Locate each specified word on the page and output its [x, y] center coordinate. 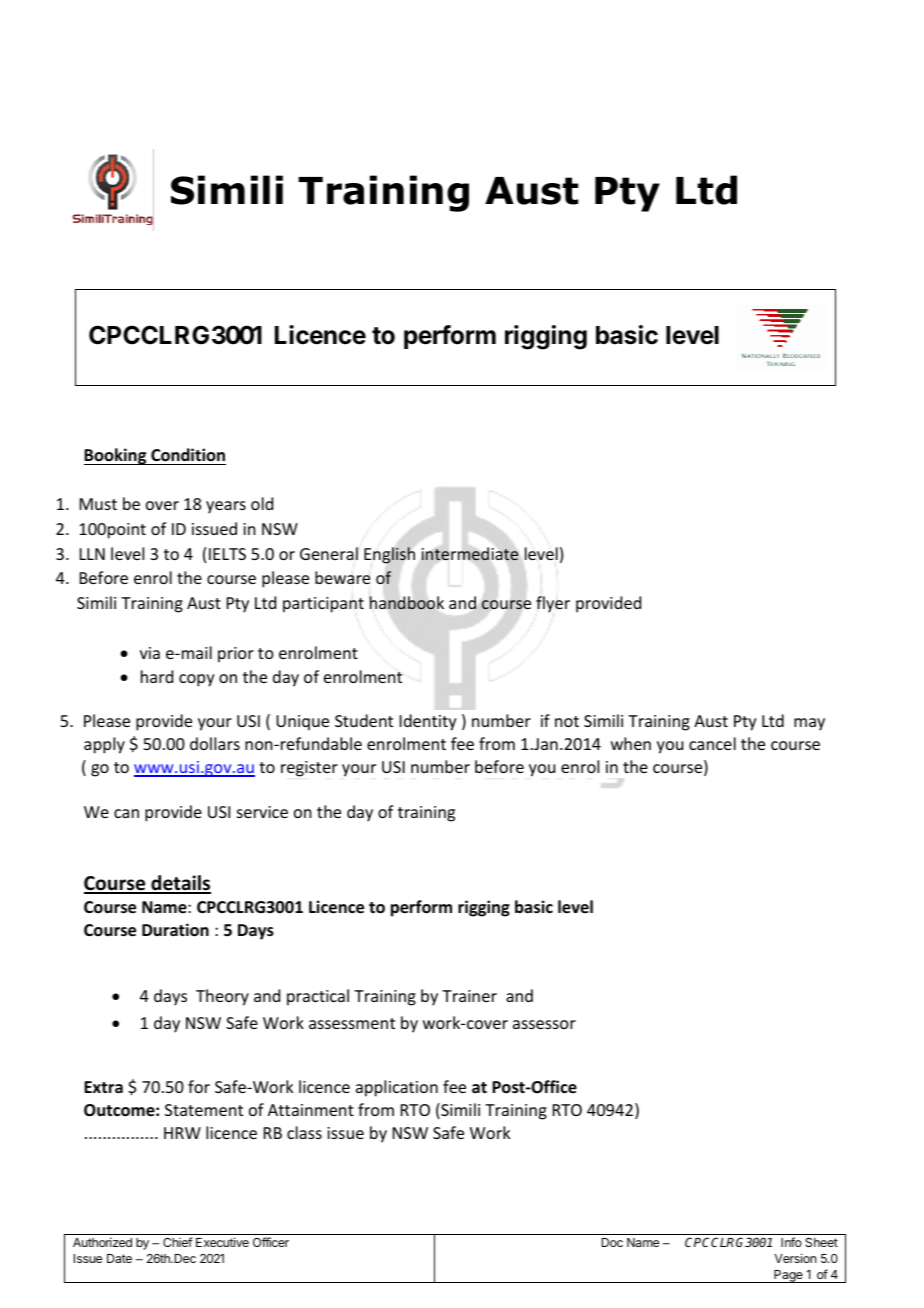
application [397, 1088]
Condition [188, 455]
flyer [553, 604]
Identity [428, 722]
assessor [544, 1024]
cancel [712, 743]
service [262, 812]
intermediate [470, 554]
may [809, 724]
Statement [204, 1110]
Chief [177, 1242]
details [180, 884]
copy [197, 680]
